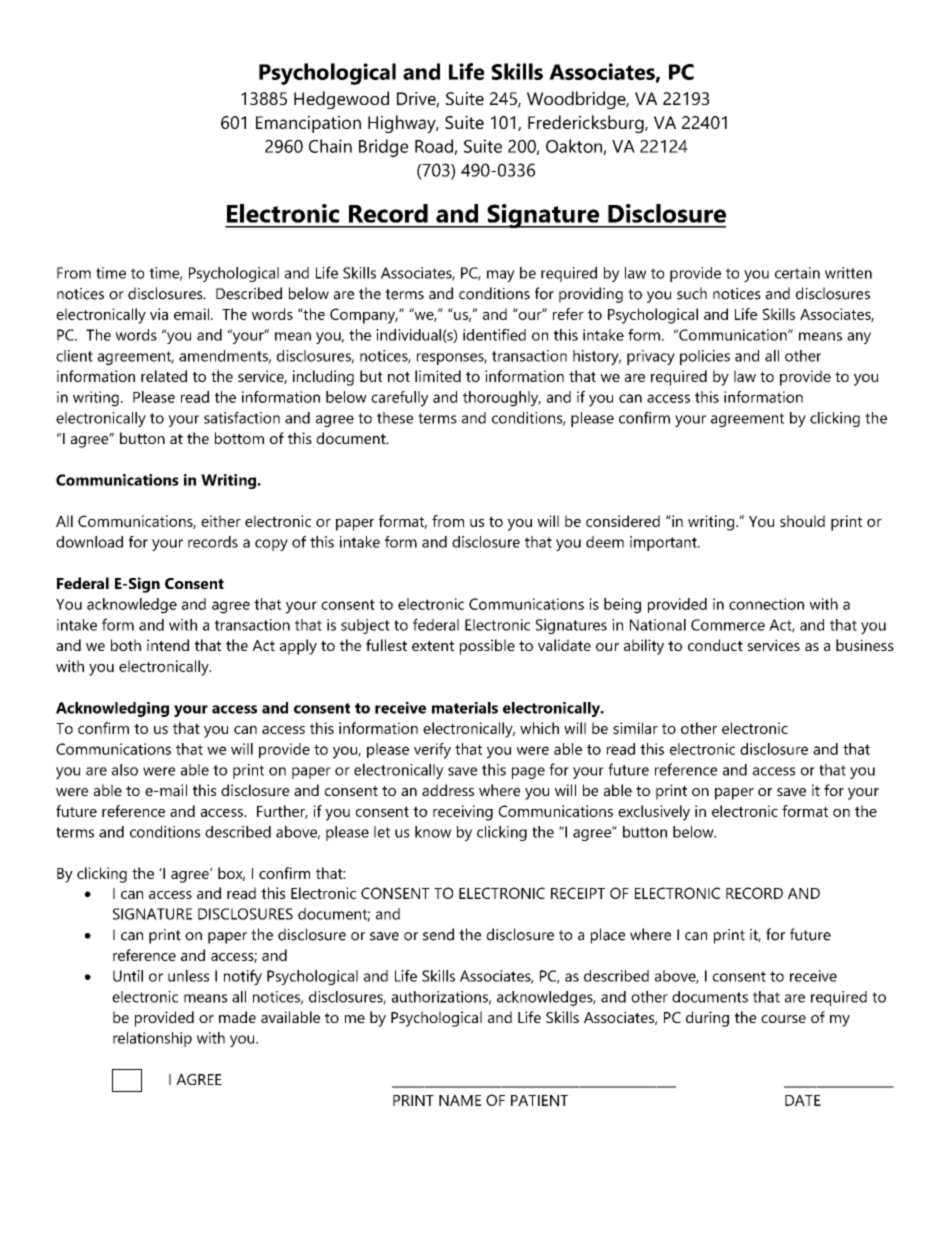  Describe the element at coordinates (330, 146) in the screenshot. I see `Chain` at that location.
